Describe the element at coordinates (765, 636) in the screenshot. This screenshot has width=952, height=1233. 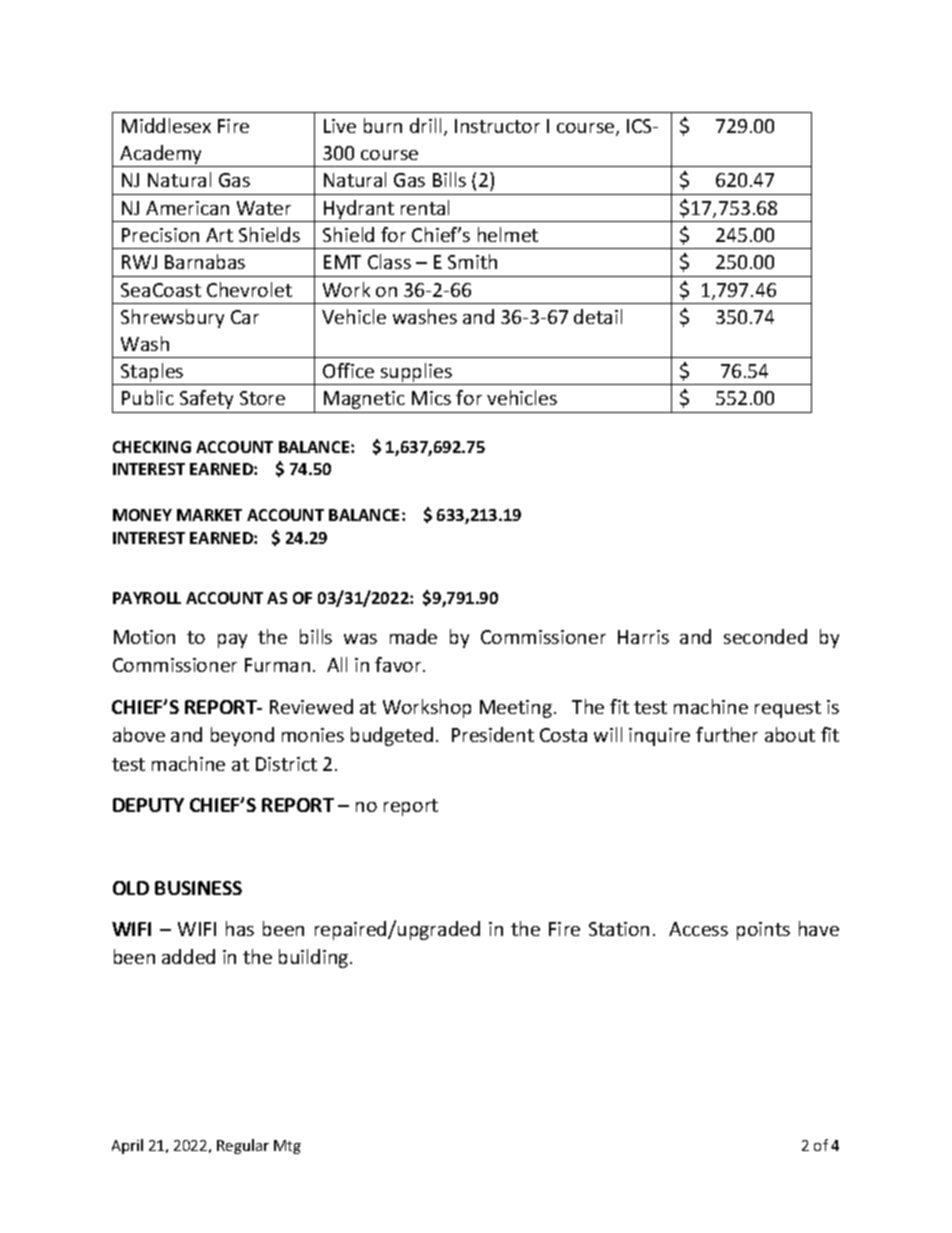
I see `seconded` at that location.
